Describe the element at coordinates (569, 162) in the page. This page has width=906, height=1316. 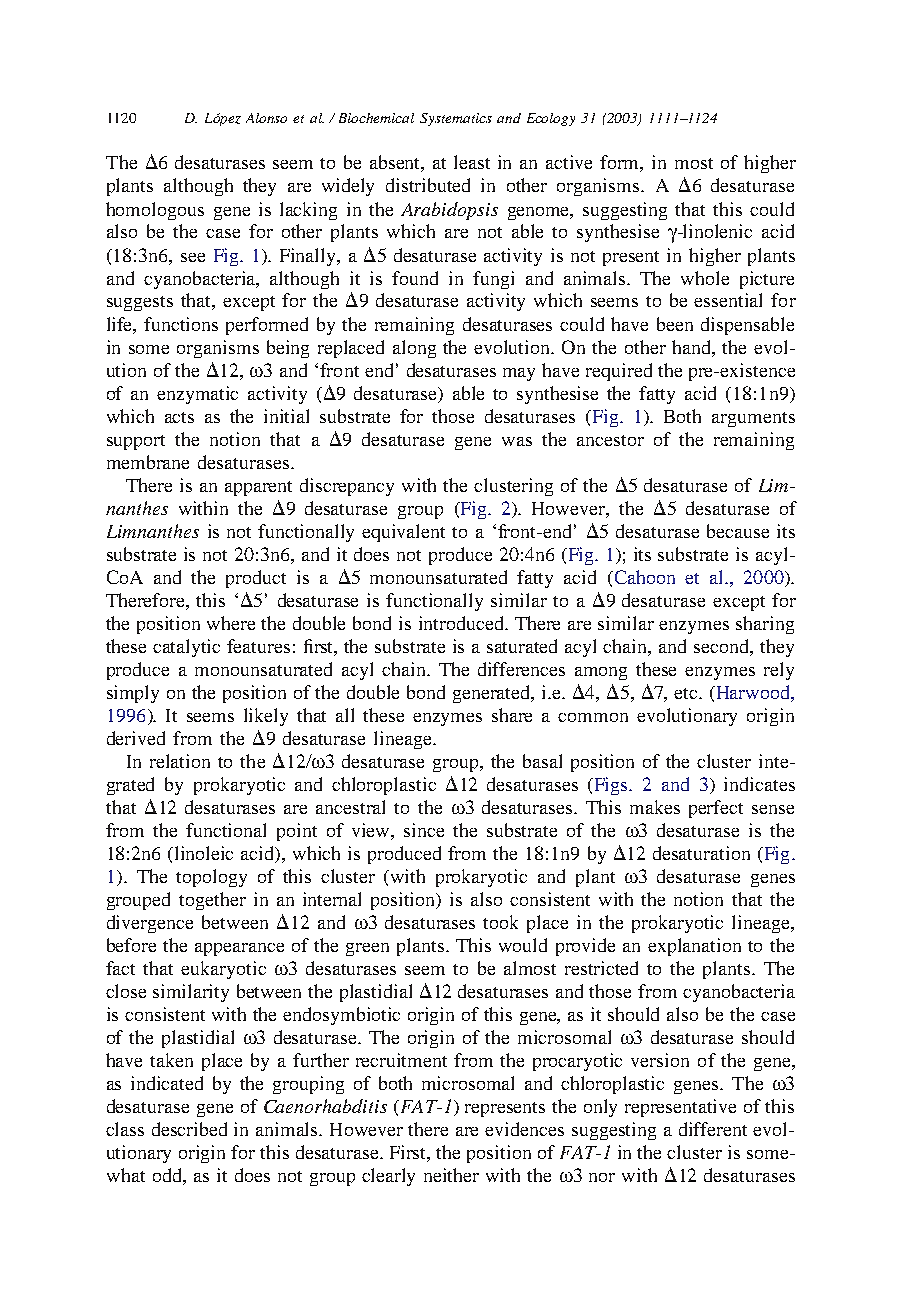
I see `active` at that location.
